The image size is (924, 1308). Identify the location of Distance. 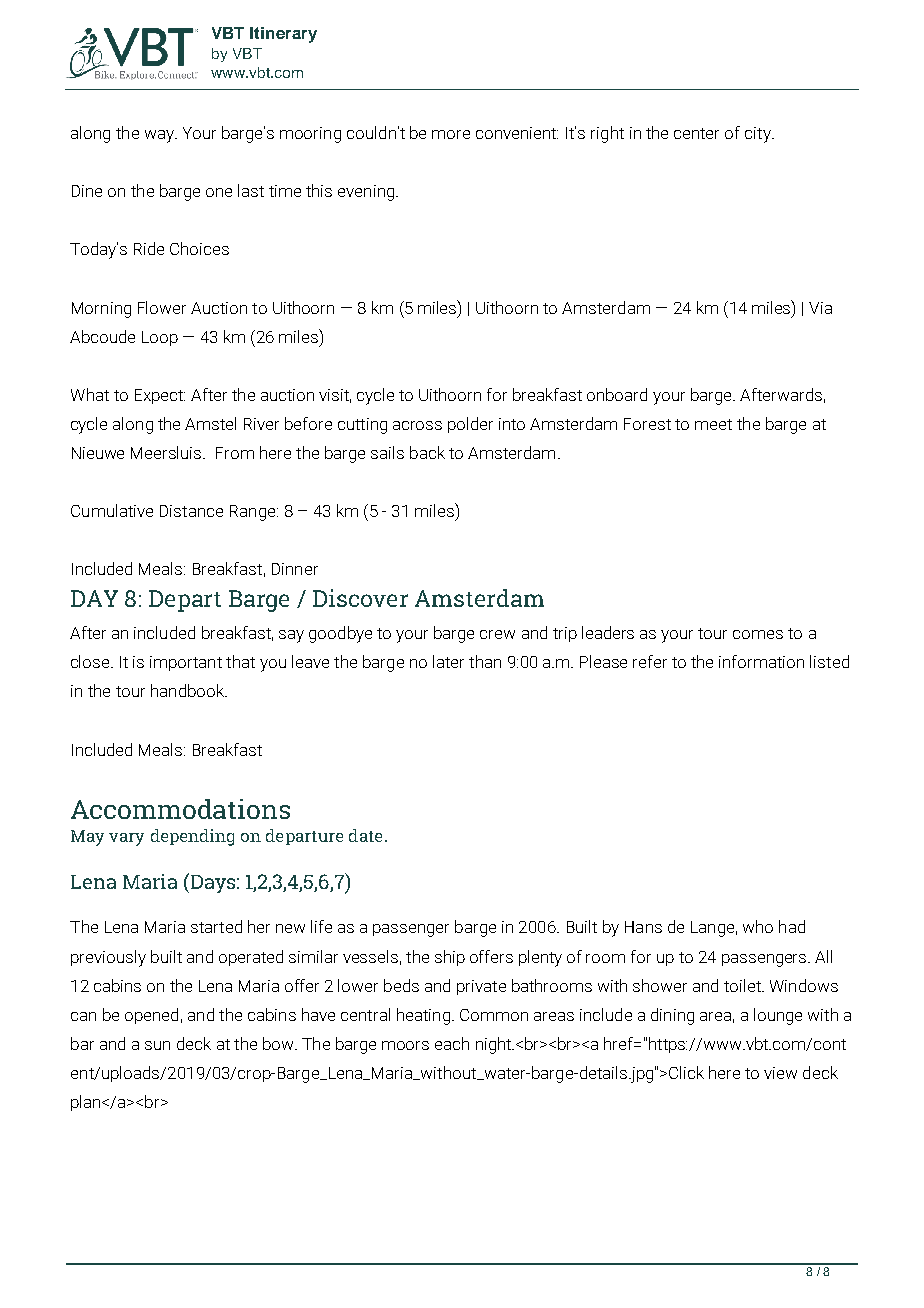
(191, 511).
